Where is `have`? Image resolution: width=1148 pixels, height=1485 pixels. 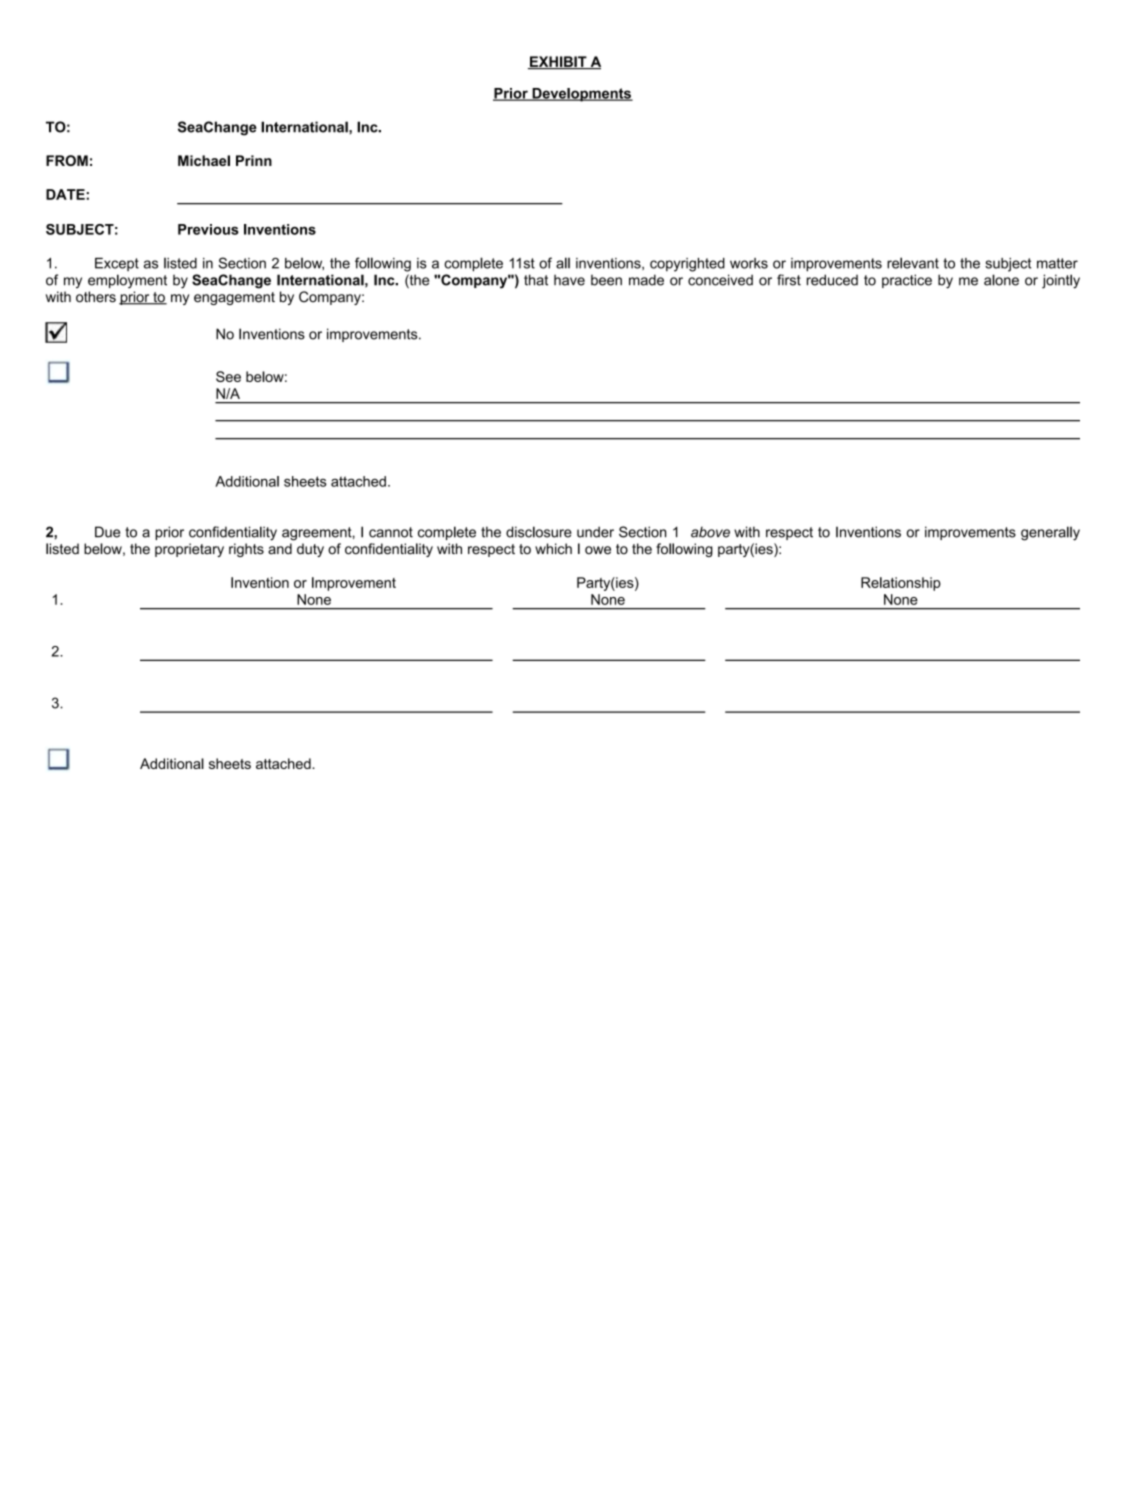 have is located at coordinates (569, 280).
